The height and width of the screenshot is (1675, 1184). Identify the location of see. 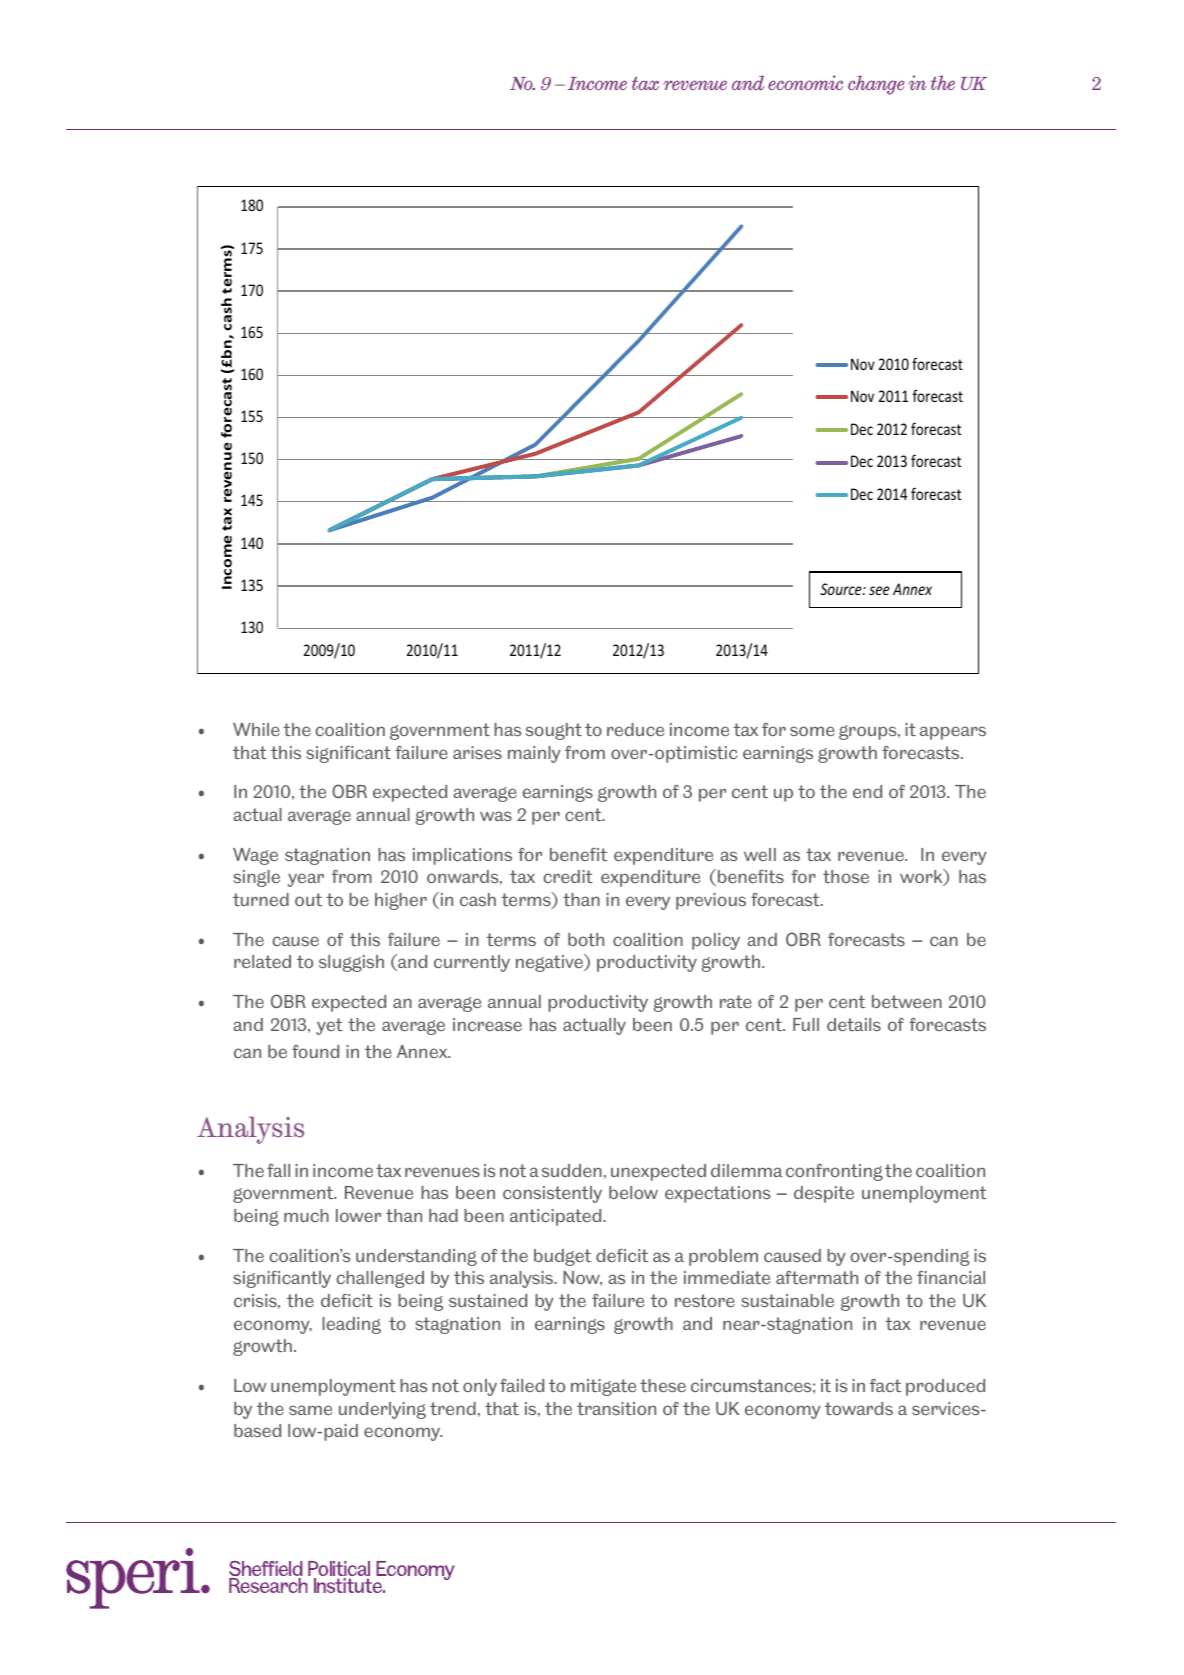
(879, 590).
